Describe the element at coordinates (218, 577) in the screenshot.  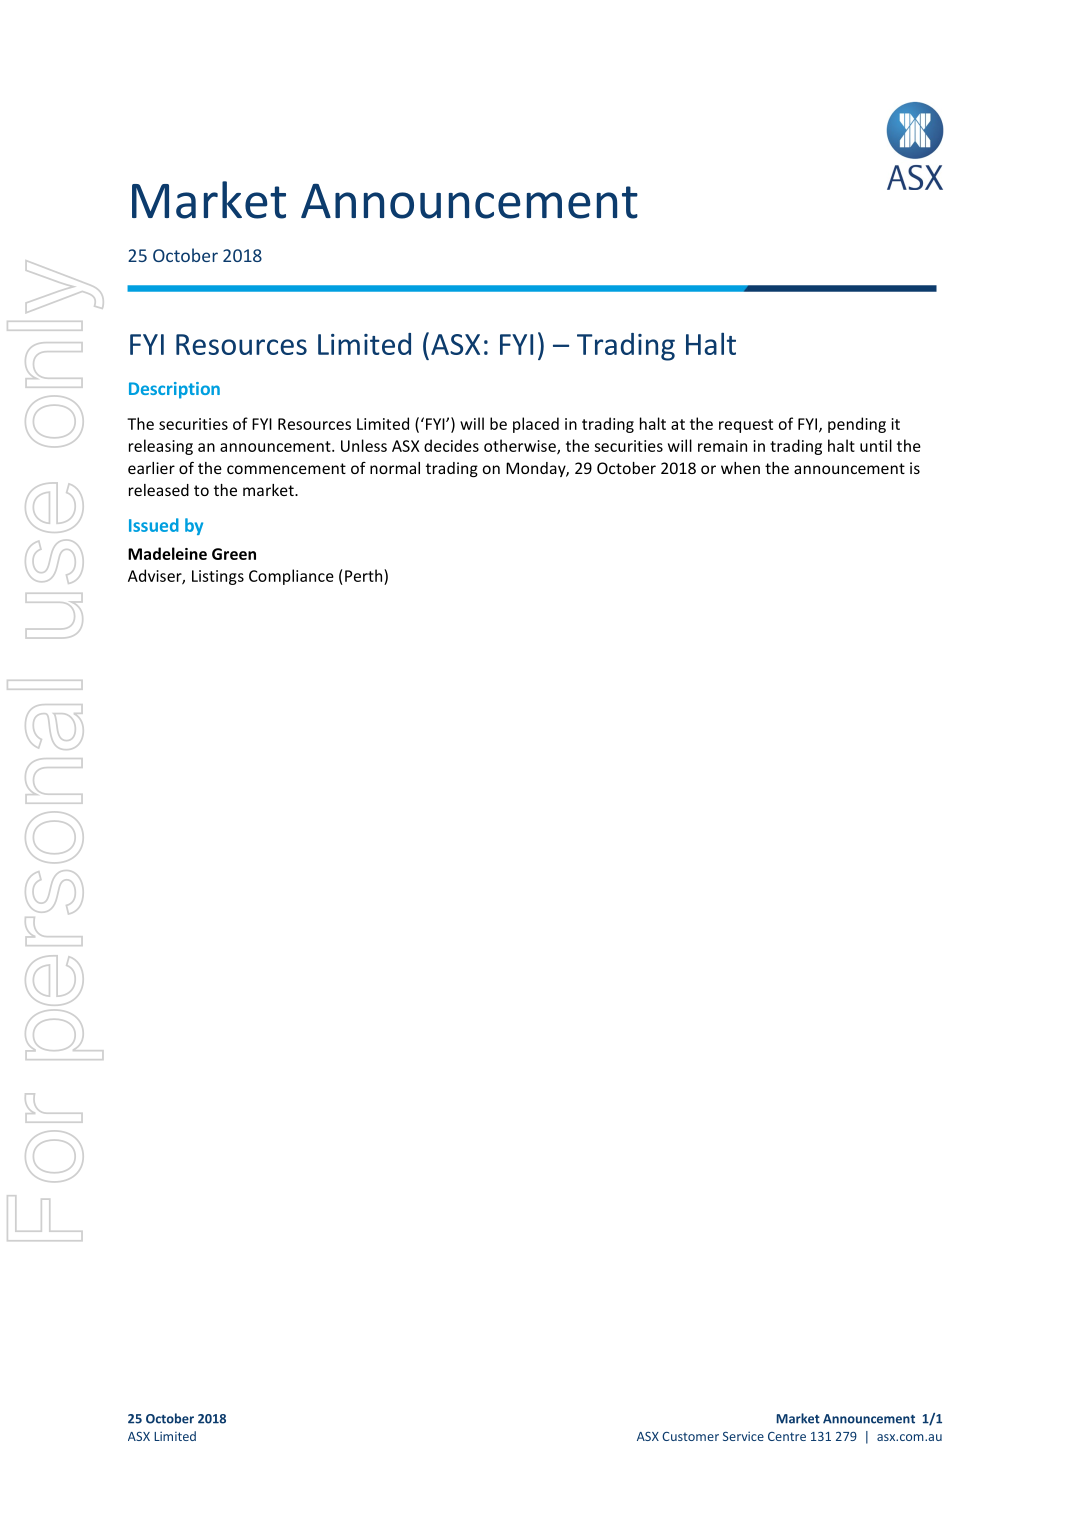
I see `Listings` at that location.
